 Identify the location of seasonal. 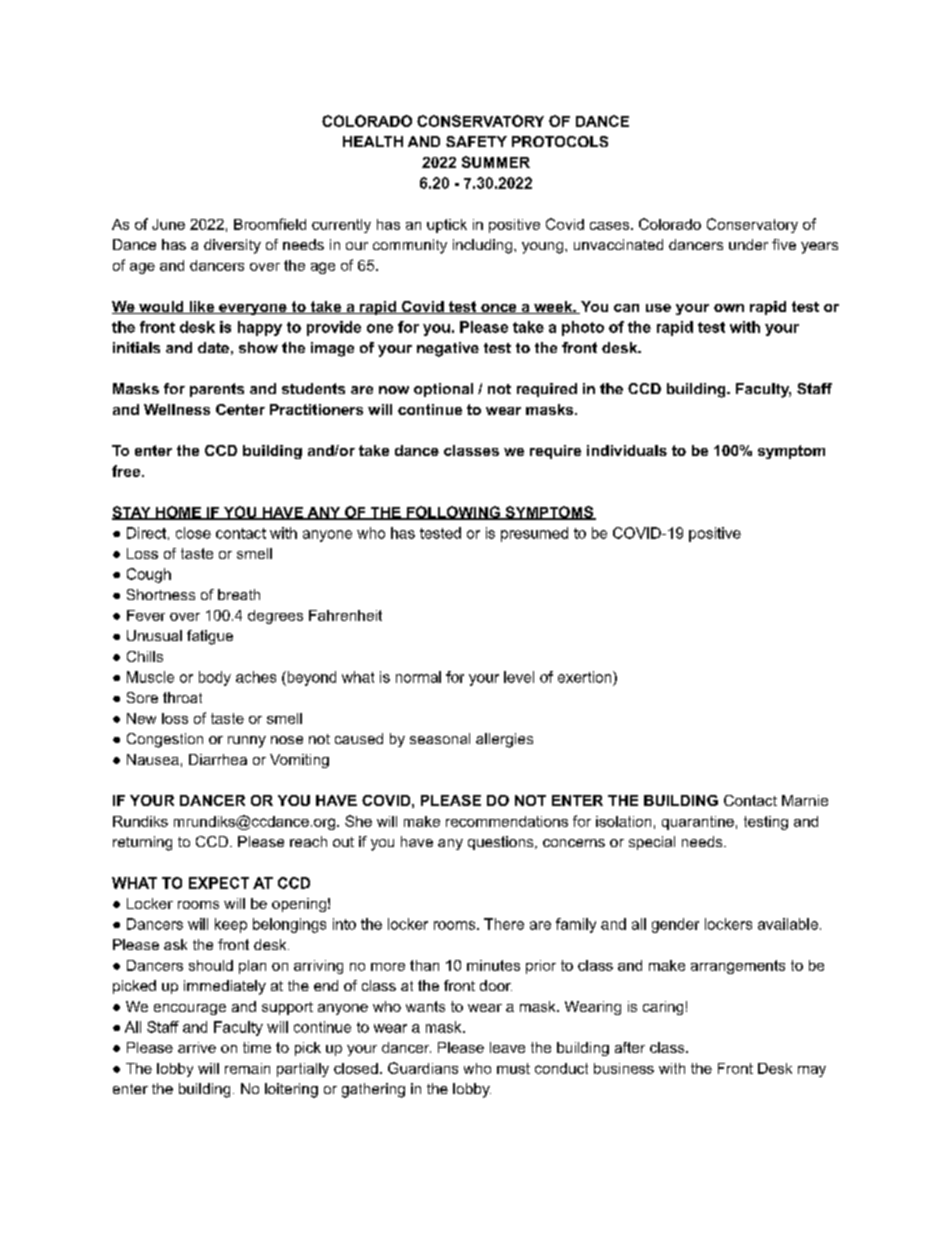
(440, 738).
